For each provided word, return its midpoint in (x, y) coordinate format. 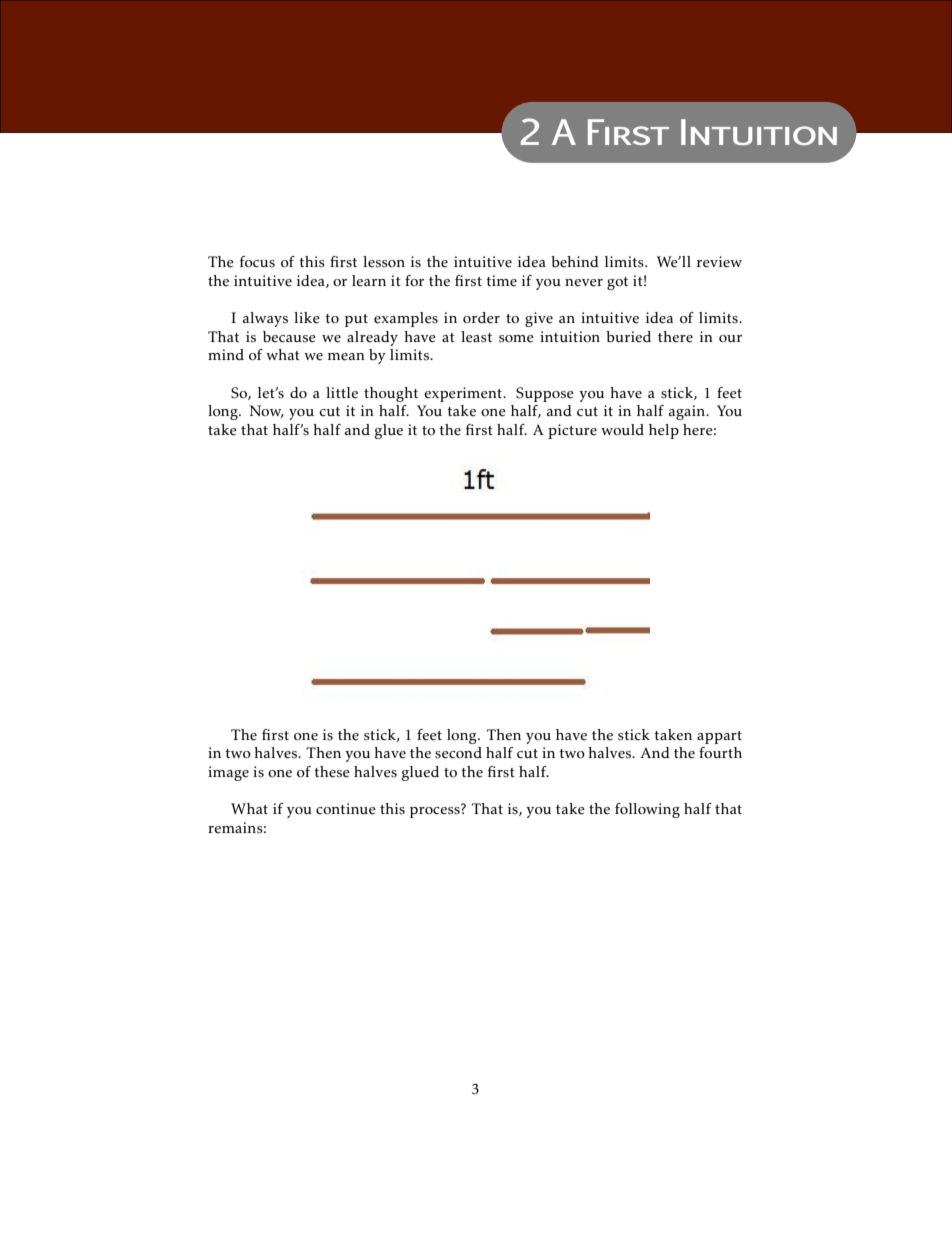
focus (257, 262)
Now (267, 411)
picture (572, 431)
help (664, 431)
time (501, 281)
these (332, 772)
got (617, 283)
